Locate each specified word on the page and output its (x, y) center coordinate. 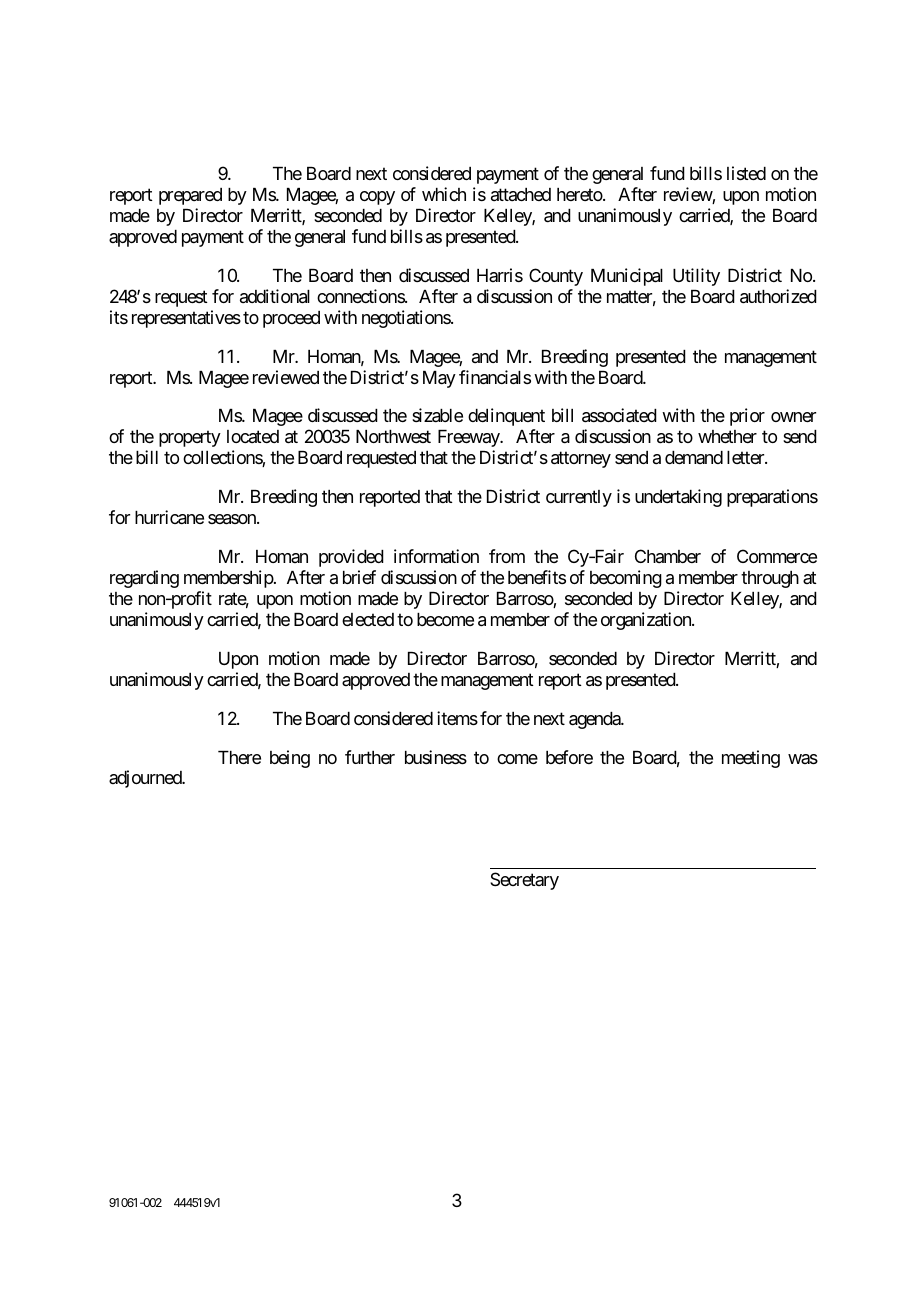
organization (647, 621)
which (444, 194)
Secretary (524, 881)
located (253, 436)
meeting (751, 759)
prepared (190, 196)
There (239, 757)
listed (746, 173)
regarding (144, 579)
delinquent (506, 417)
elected (368, 619)
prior (747, 417)
